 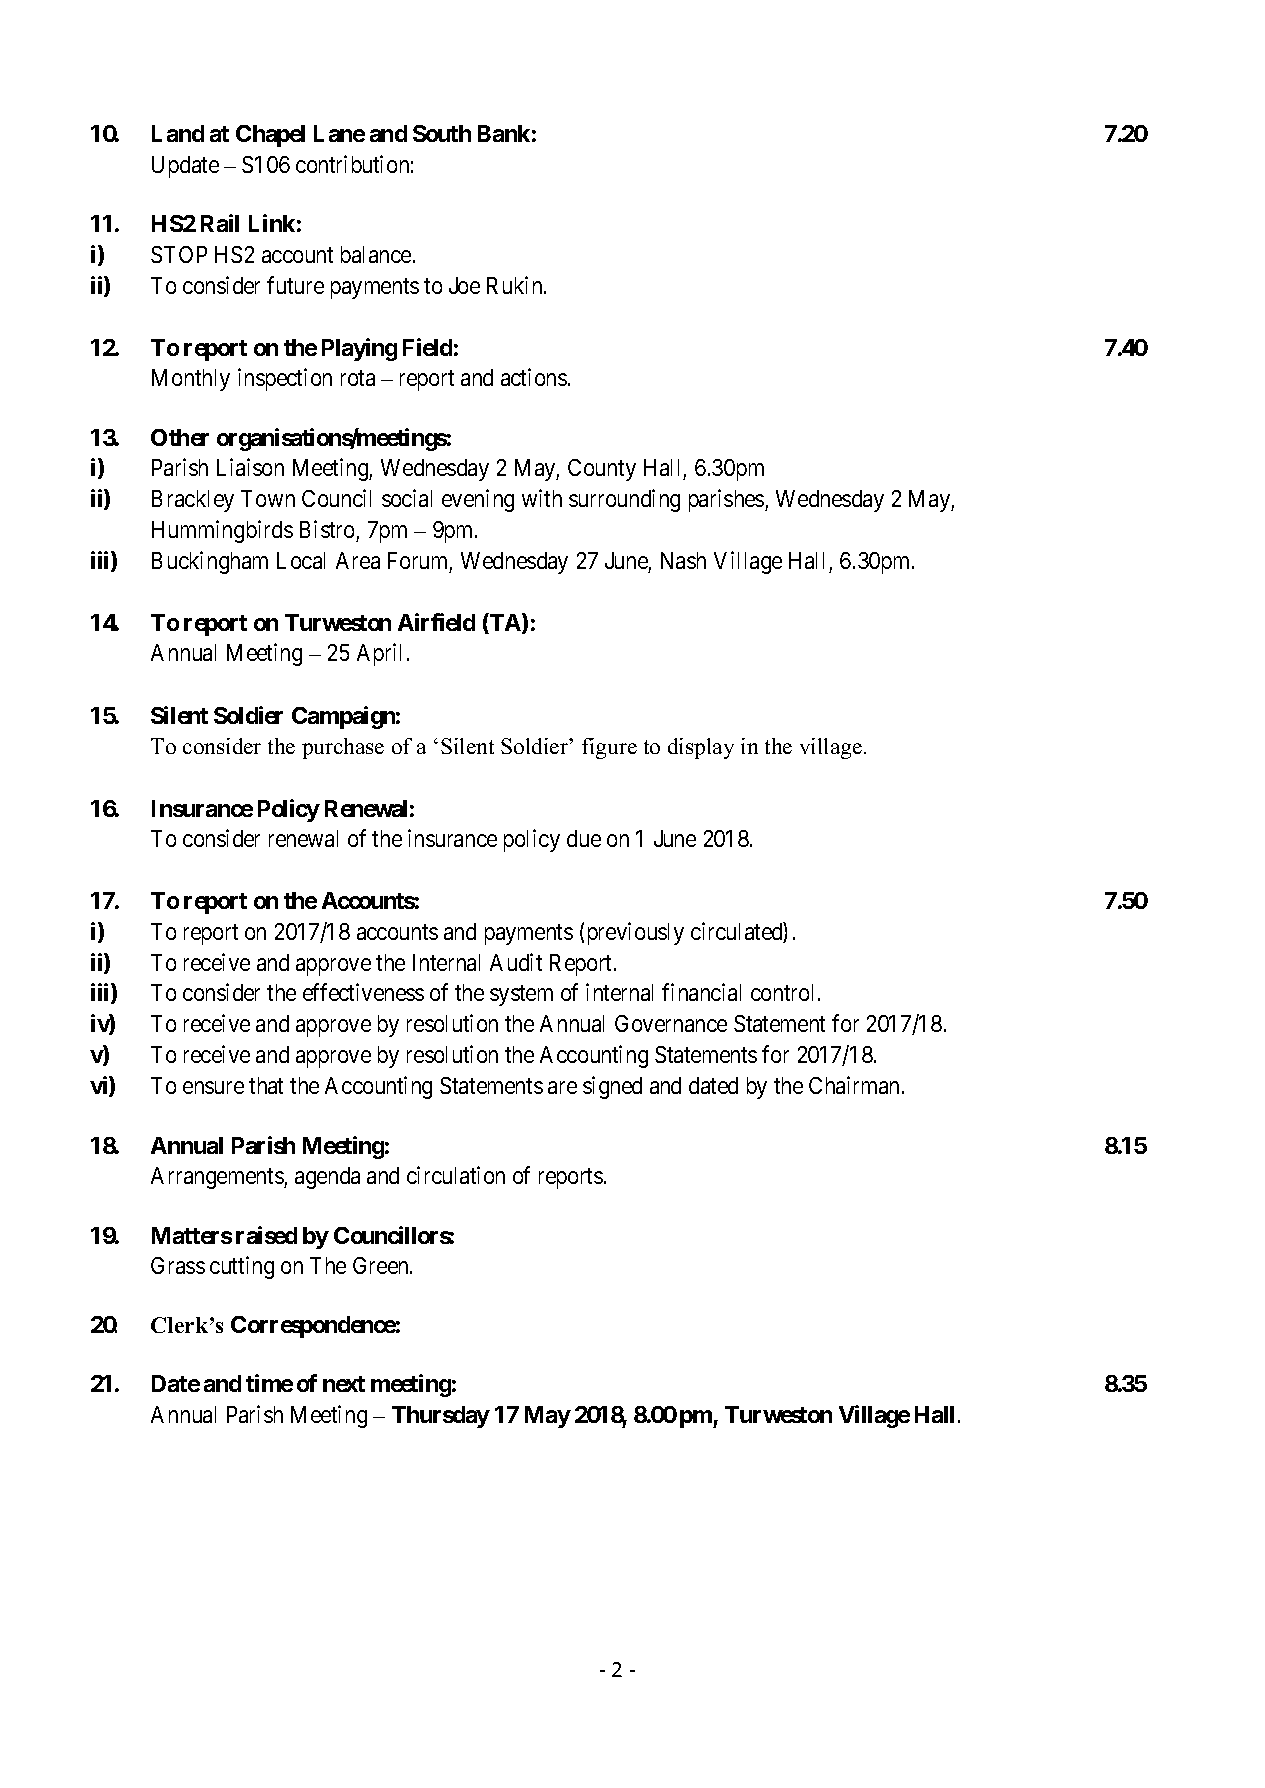 What do you see at coordinates (344, 1384) in the image?
I see `next` at bounding box center [344, 1384].
